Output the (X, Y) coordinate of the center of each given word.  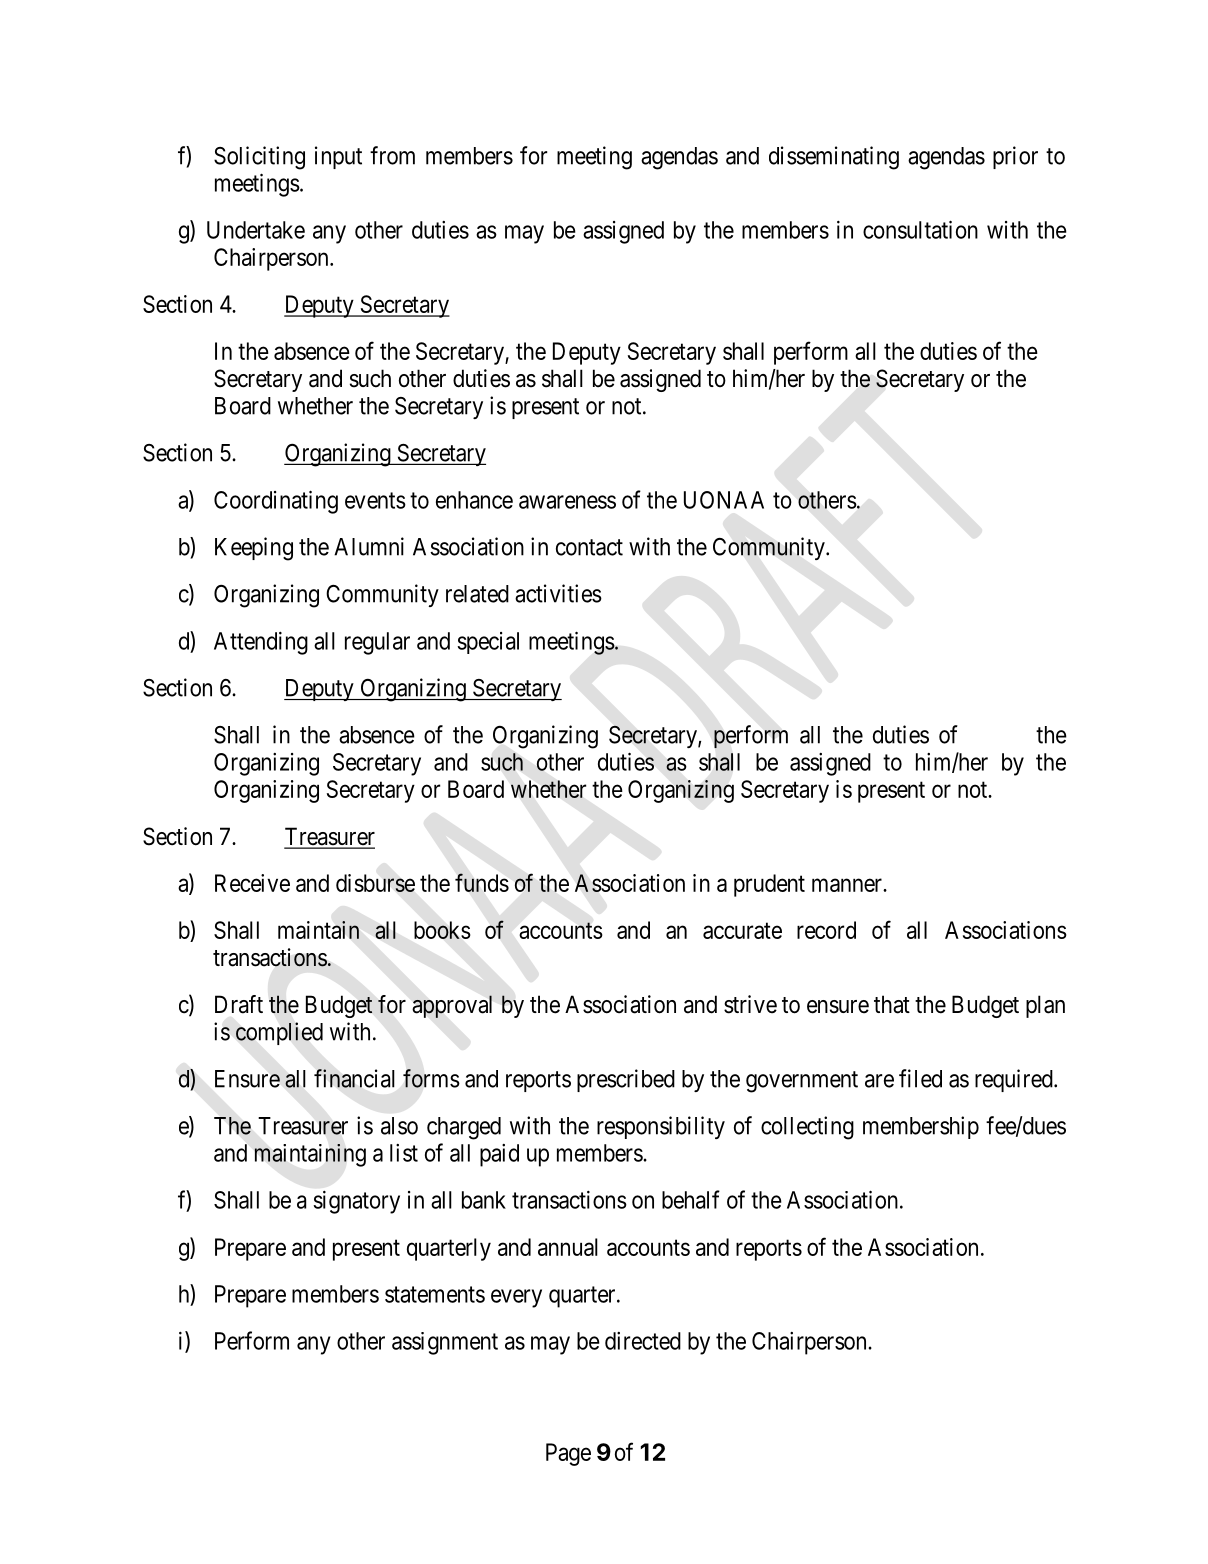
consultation (920, 229)
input (338, 157)
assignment (445, 1343)
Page (568, 1454)
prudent (769, 885)
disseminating (834, 158)
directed (643, 1341)
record (826, 930)
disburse (375, 883)
